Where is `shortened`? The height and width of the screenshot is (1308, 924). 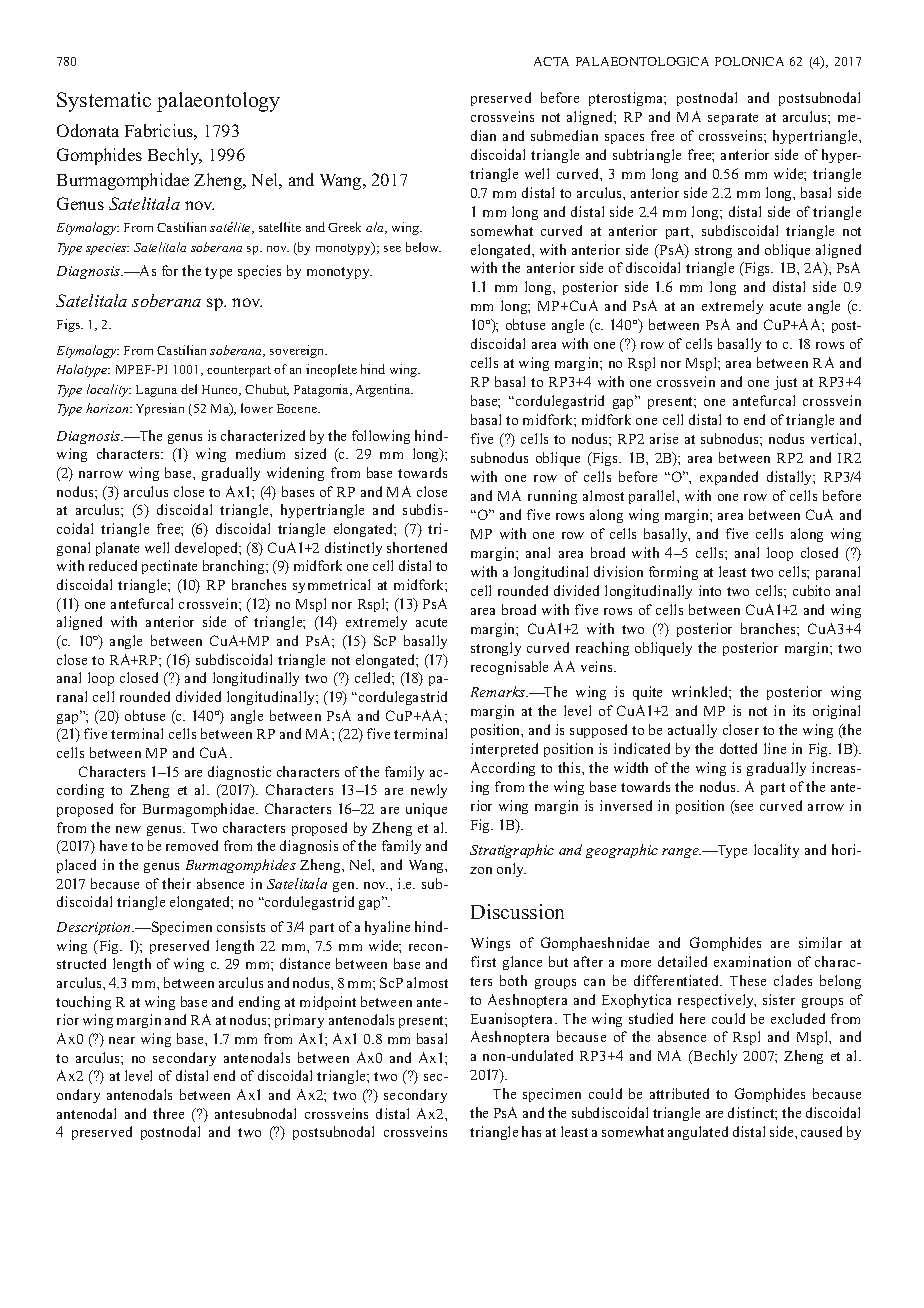 shortened is located at coordinates (417, 547).
